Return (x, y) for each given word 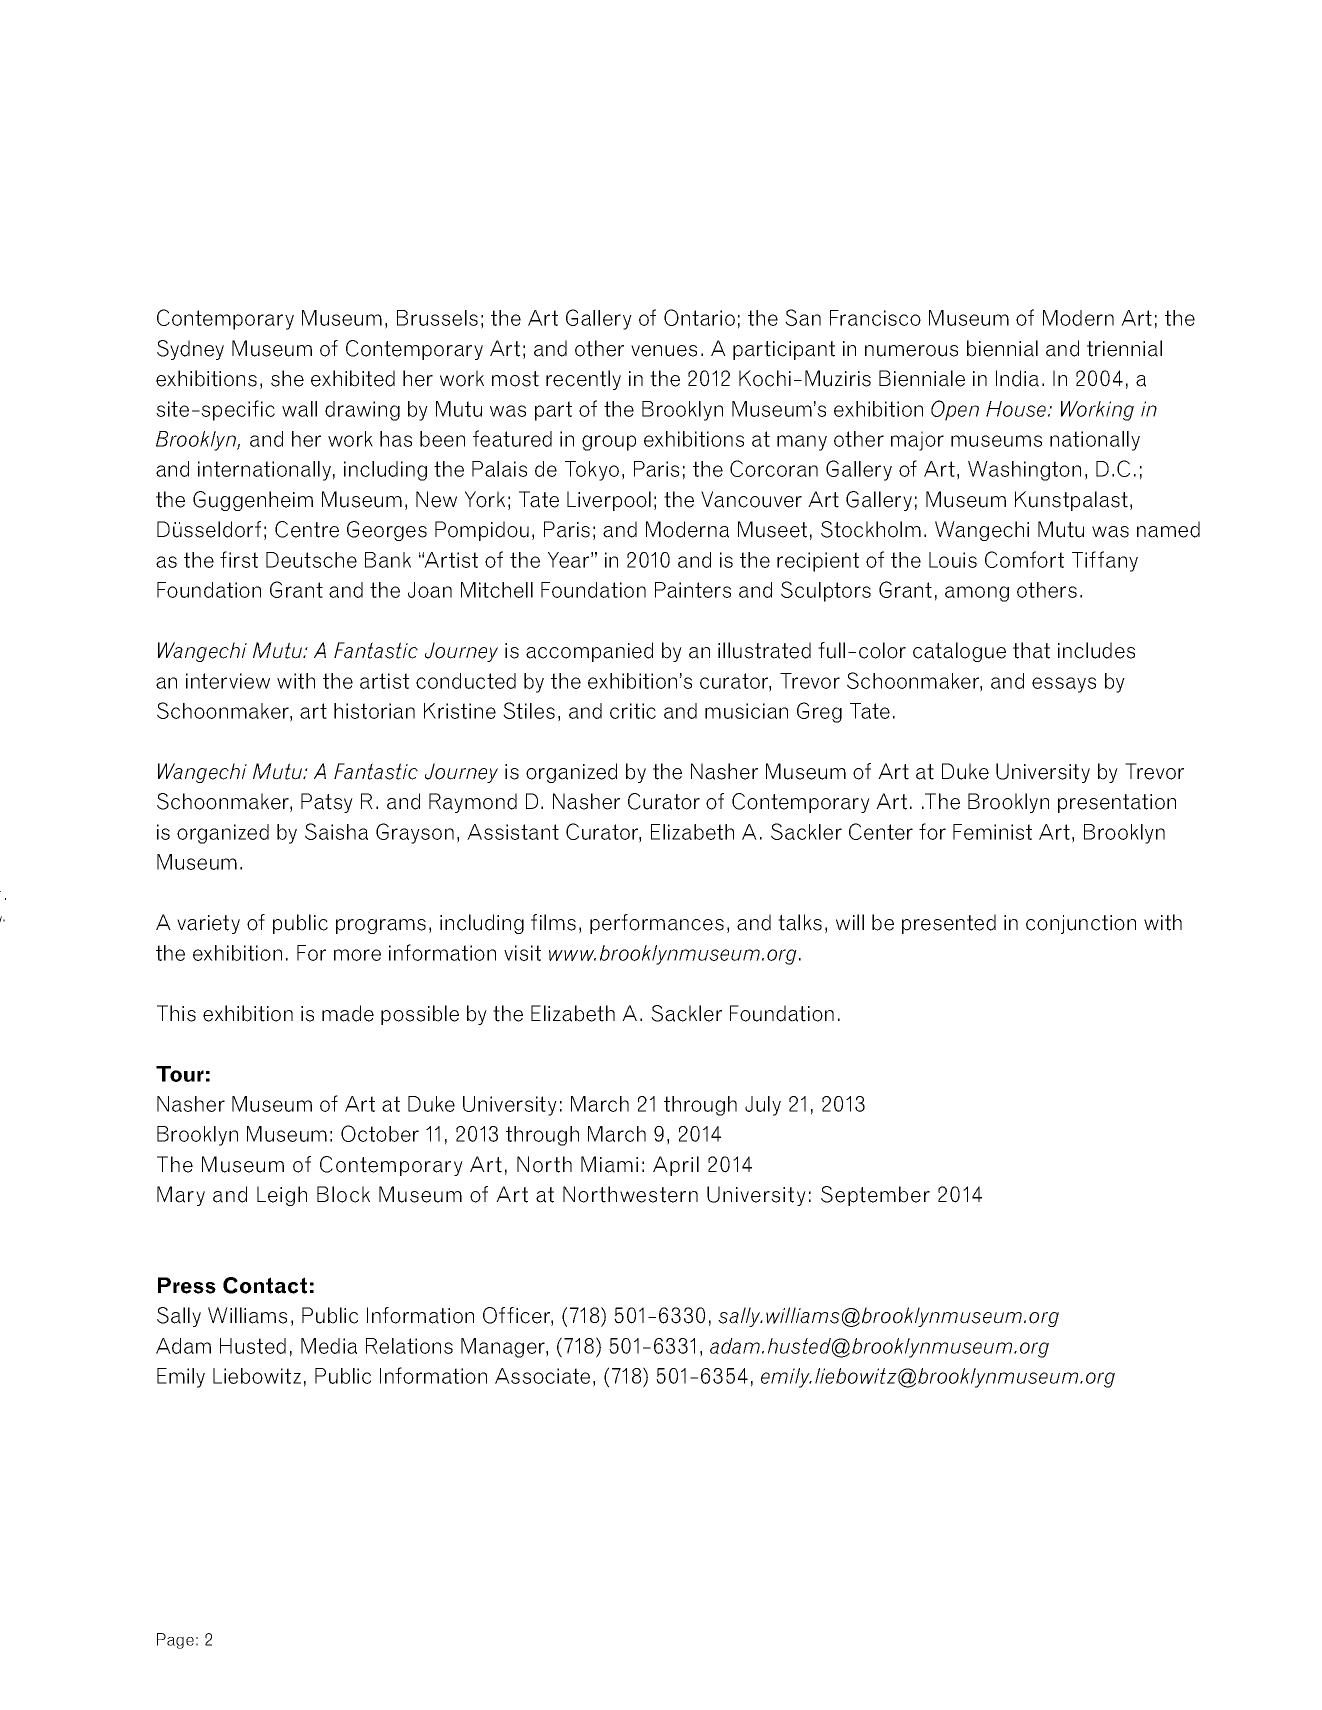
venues (664, 351)
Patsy (327, 803)
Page (175, 1641)
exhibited (353, 378)
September (875, 1196)
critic (633, 711)
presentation (1117, 803)
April (676, 1166)
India (1017, 378)
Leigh (282, 1196)
